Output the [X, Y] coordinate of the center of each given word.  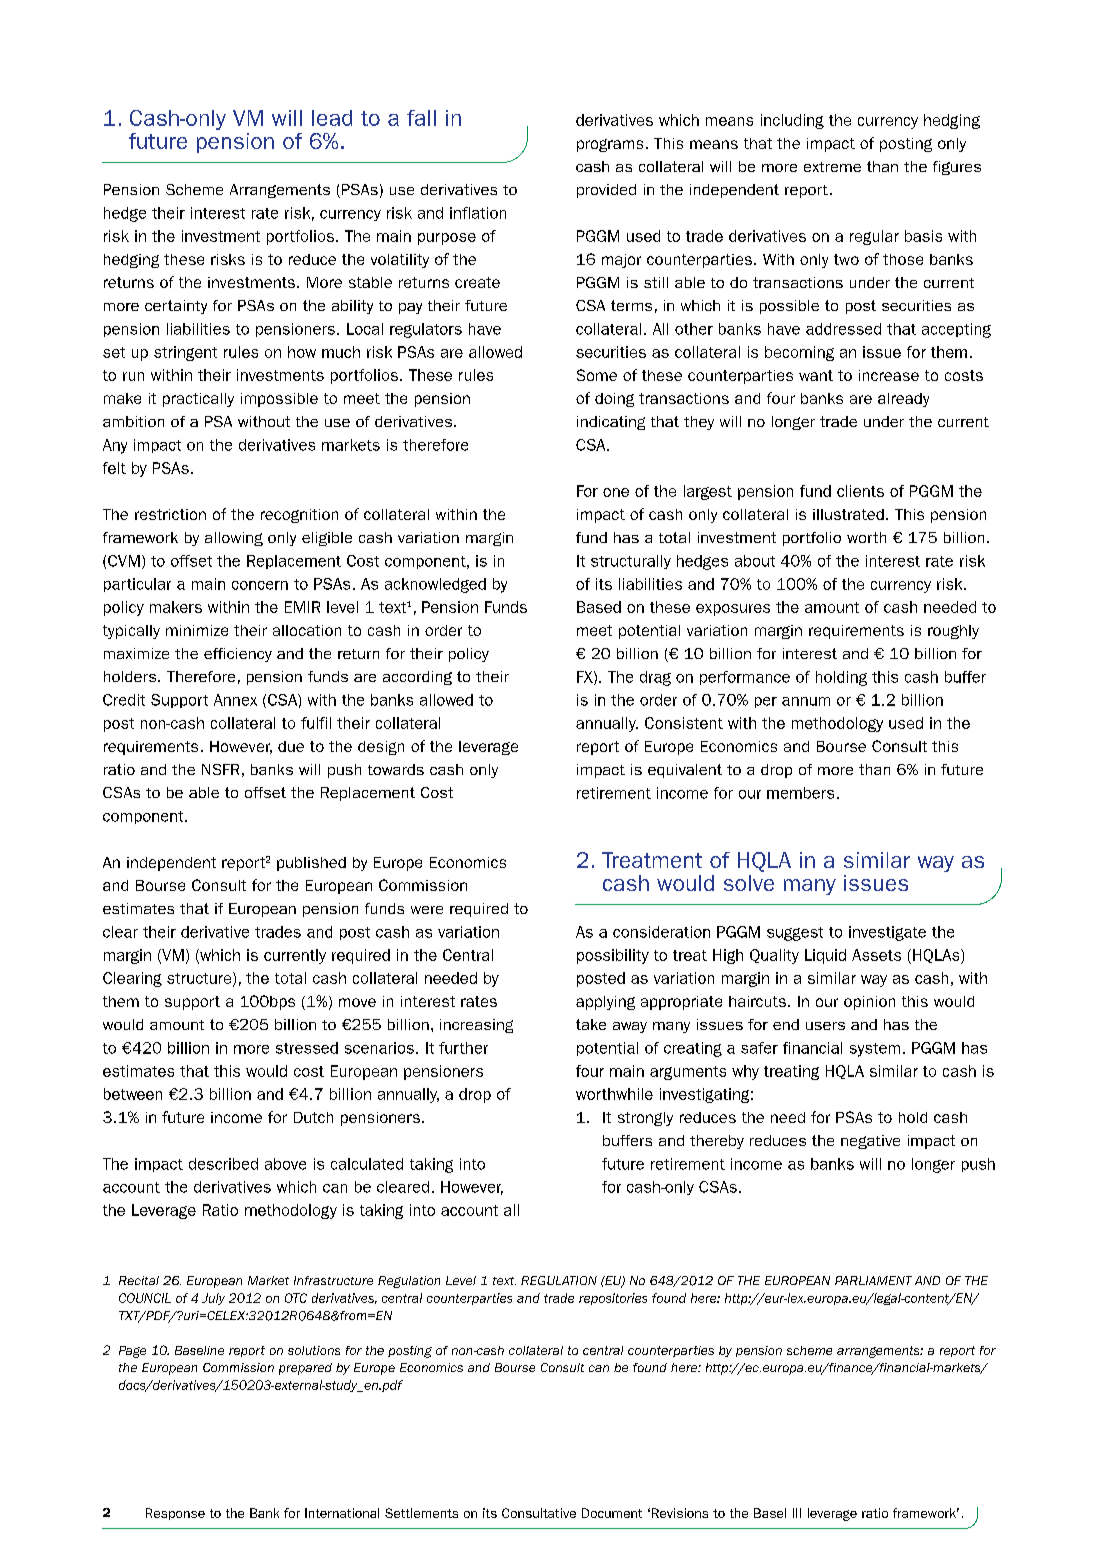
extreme [832, 167]
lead [332, 118]
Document [612, 1513]
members [800, 793]
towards [396, 769]
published [311, 864]
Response [175, 1514]
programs [610, 145]
